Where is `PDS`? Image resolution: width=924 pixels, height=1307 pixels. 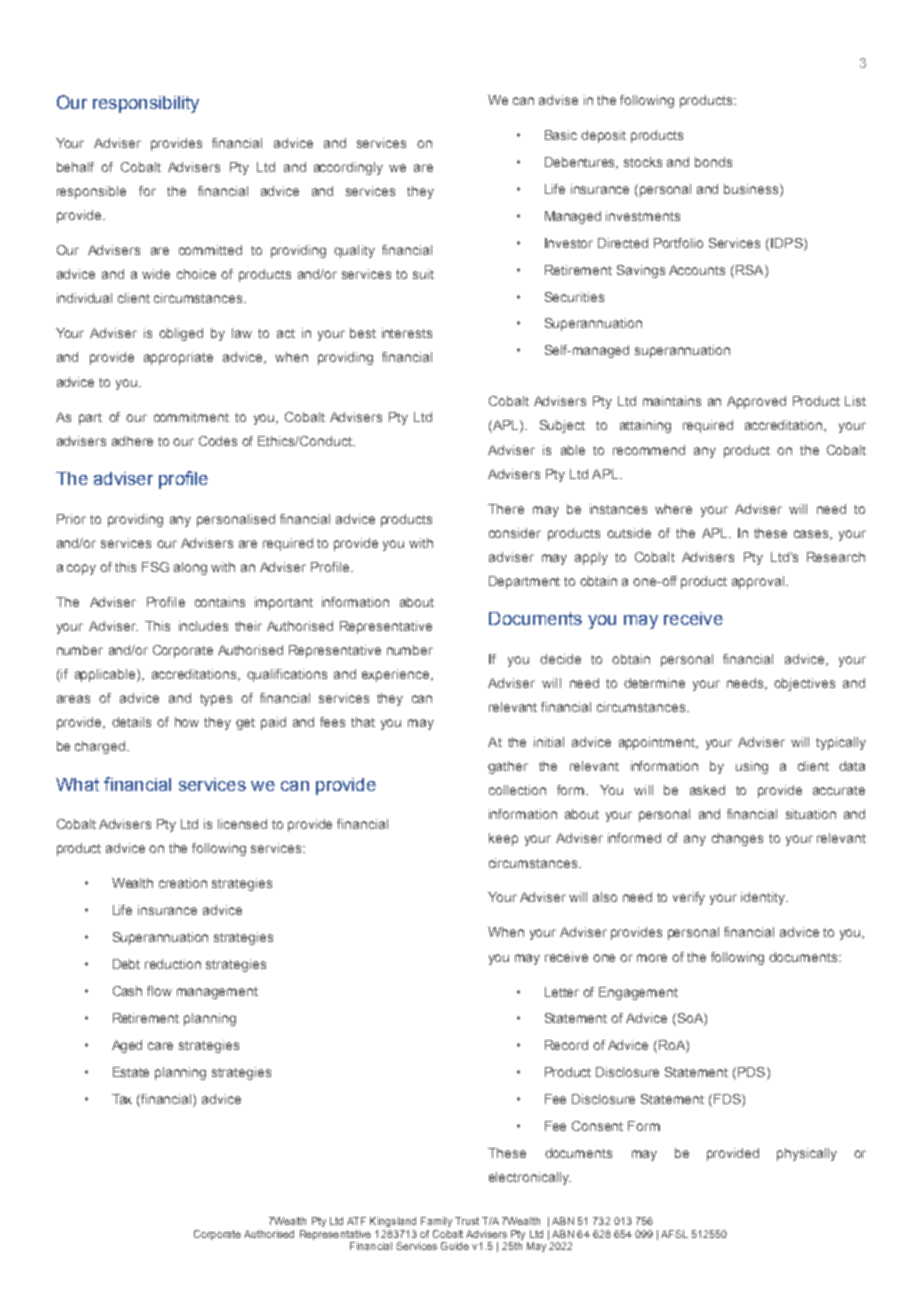 PDS is located at coordinates (753, 1073).
